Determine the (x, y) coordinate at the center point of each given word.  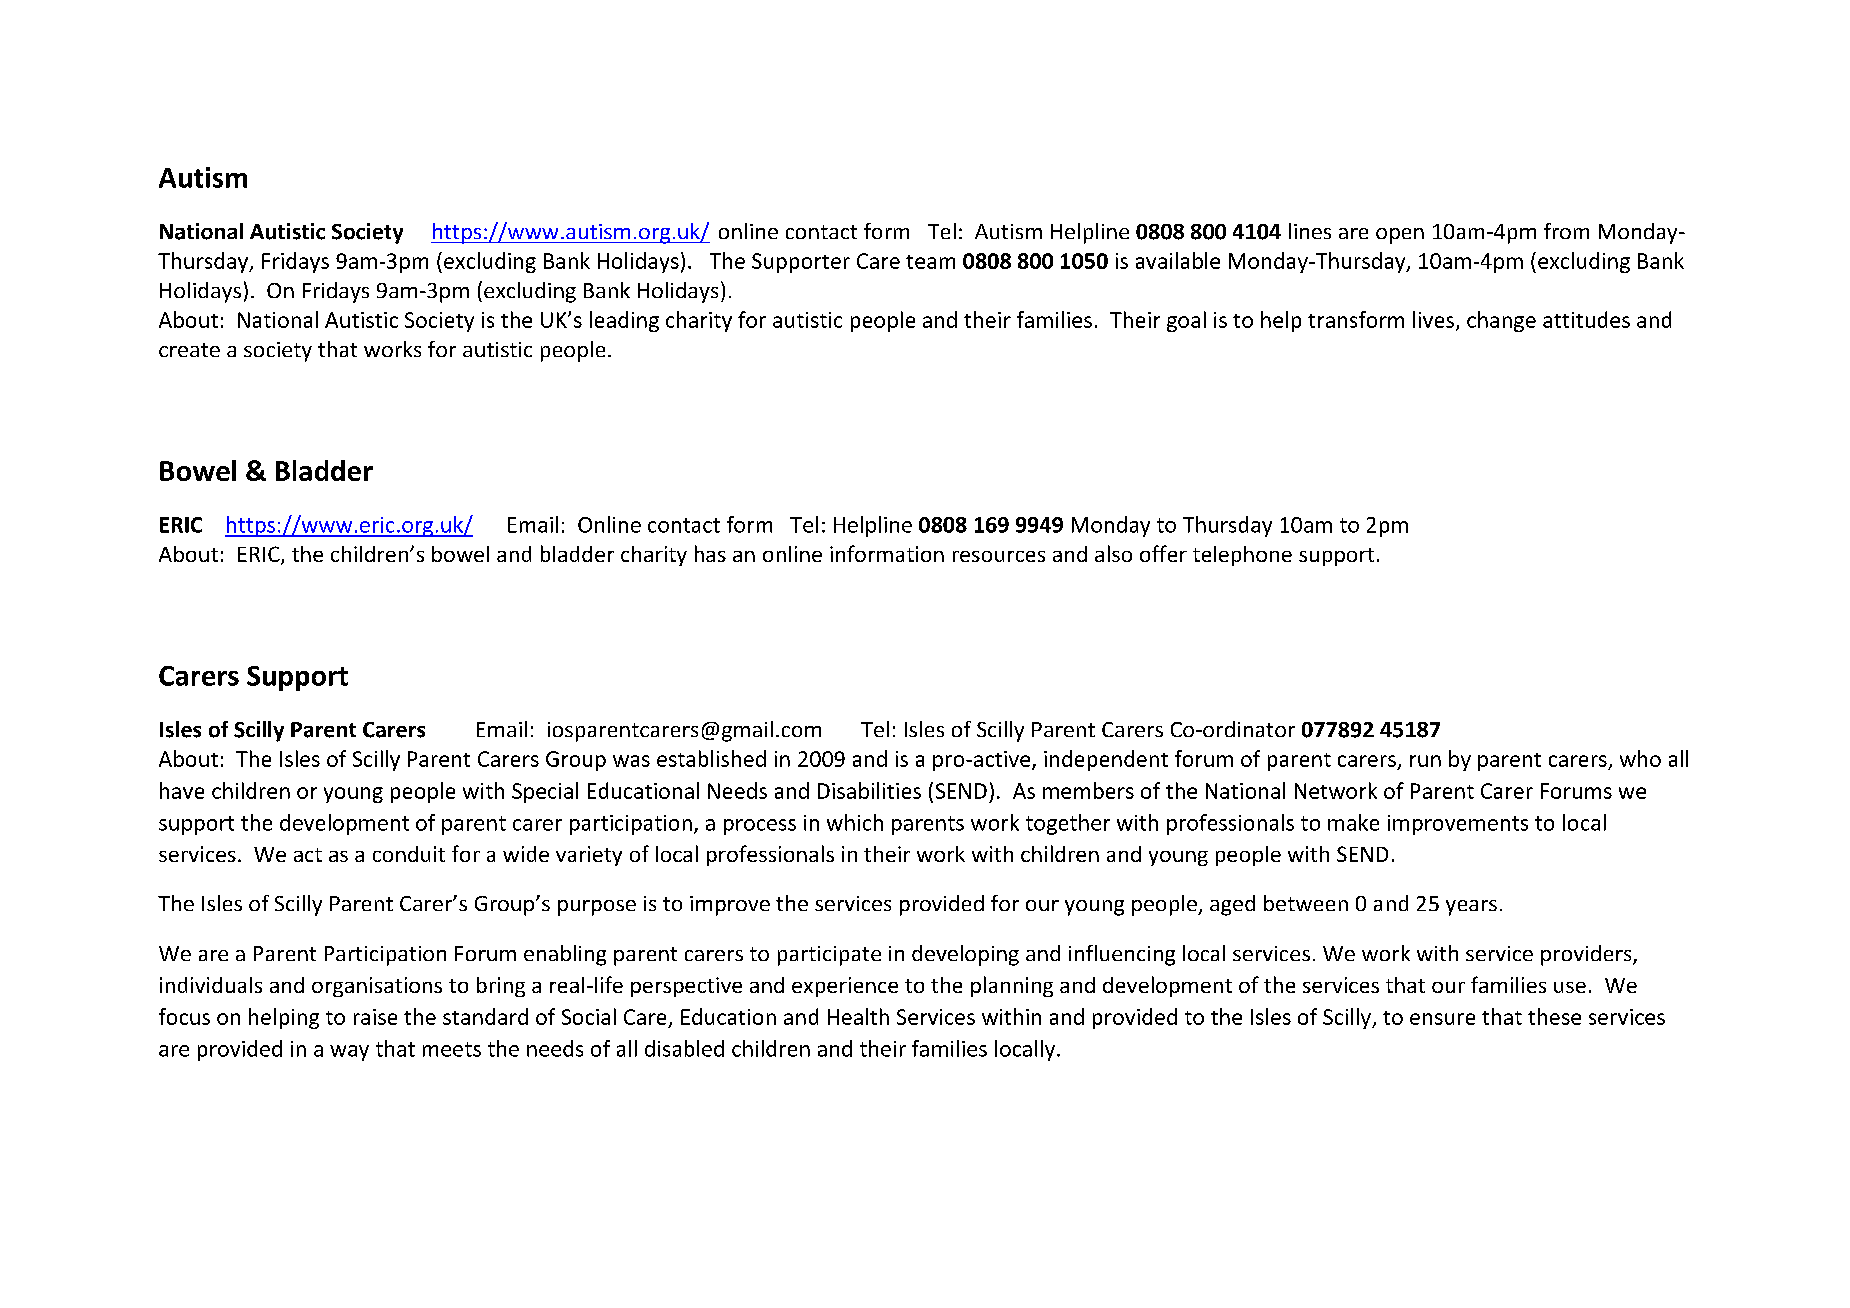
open (1400, 236)
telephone (1242, 556)
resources (999, 556)
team (930, 262)
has (710, 553)
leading (624, 321)
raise (375, 1017)
